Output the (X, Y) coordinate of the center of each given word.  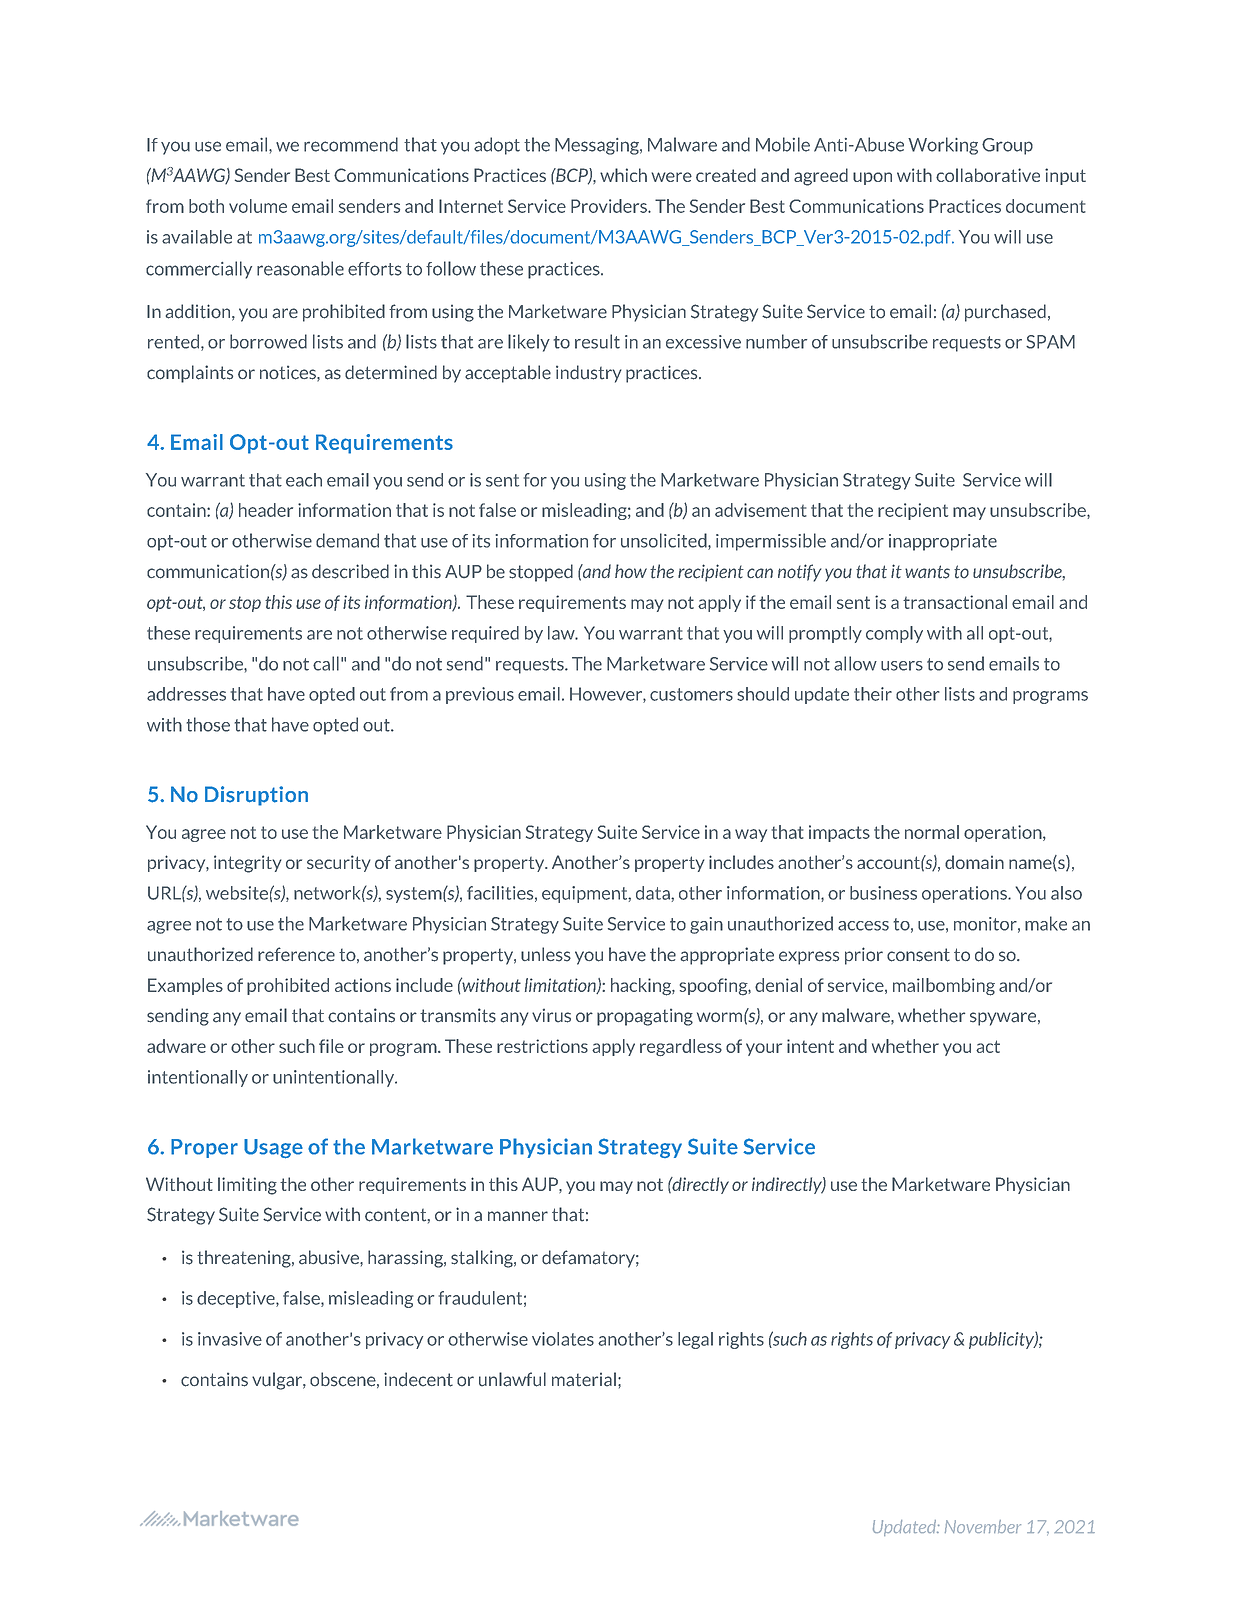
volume (258, 206)
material (584, 1379)
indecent (418, 1379)
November (983, 1526)
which (623, 175)
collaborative (988, 175)
